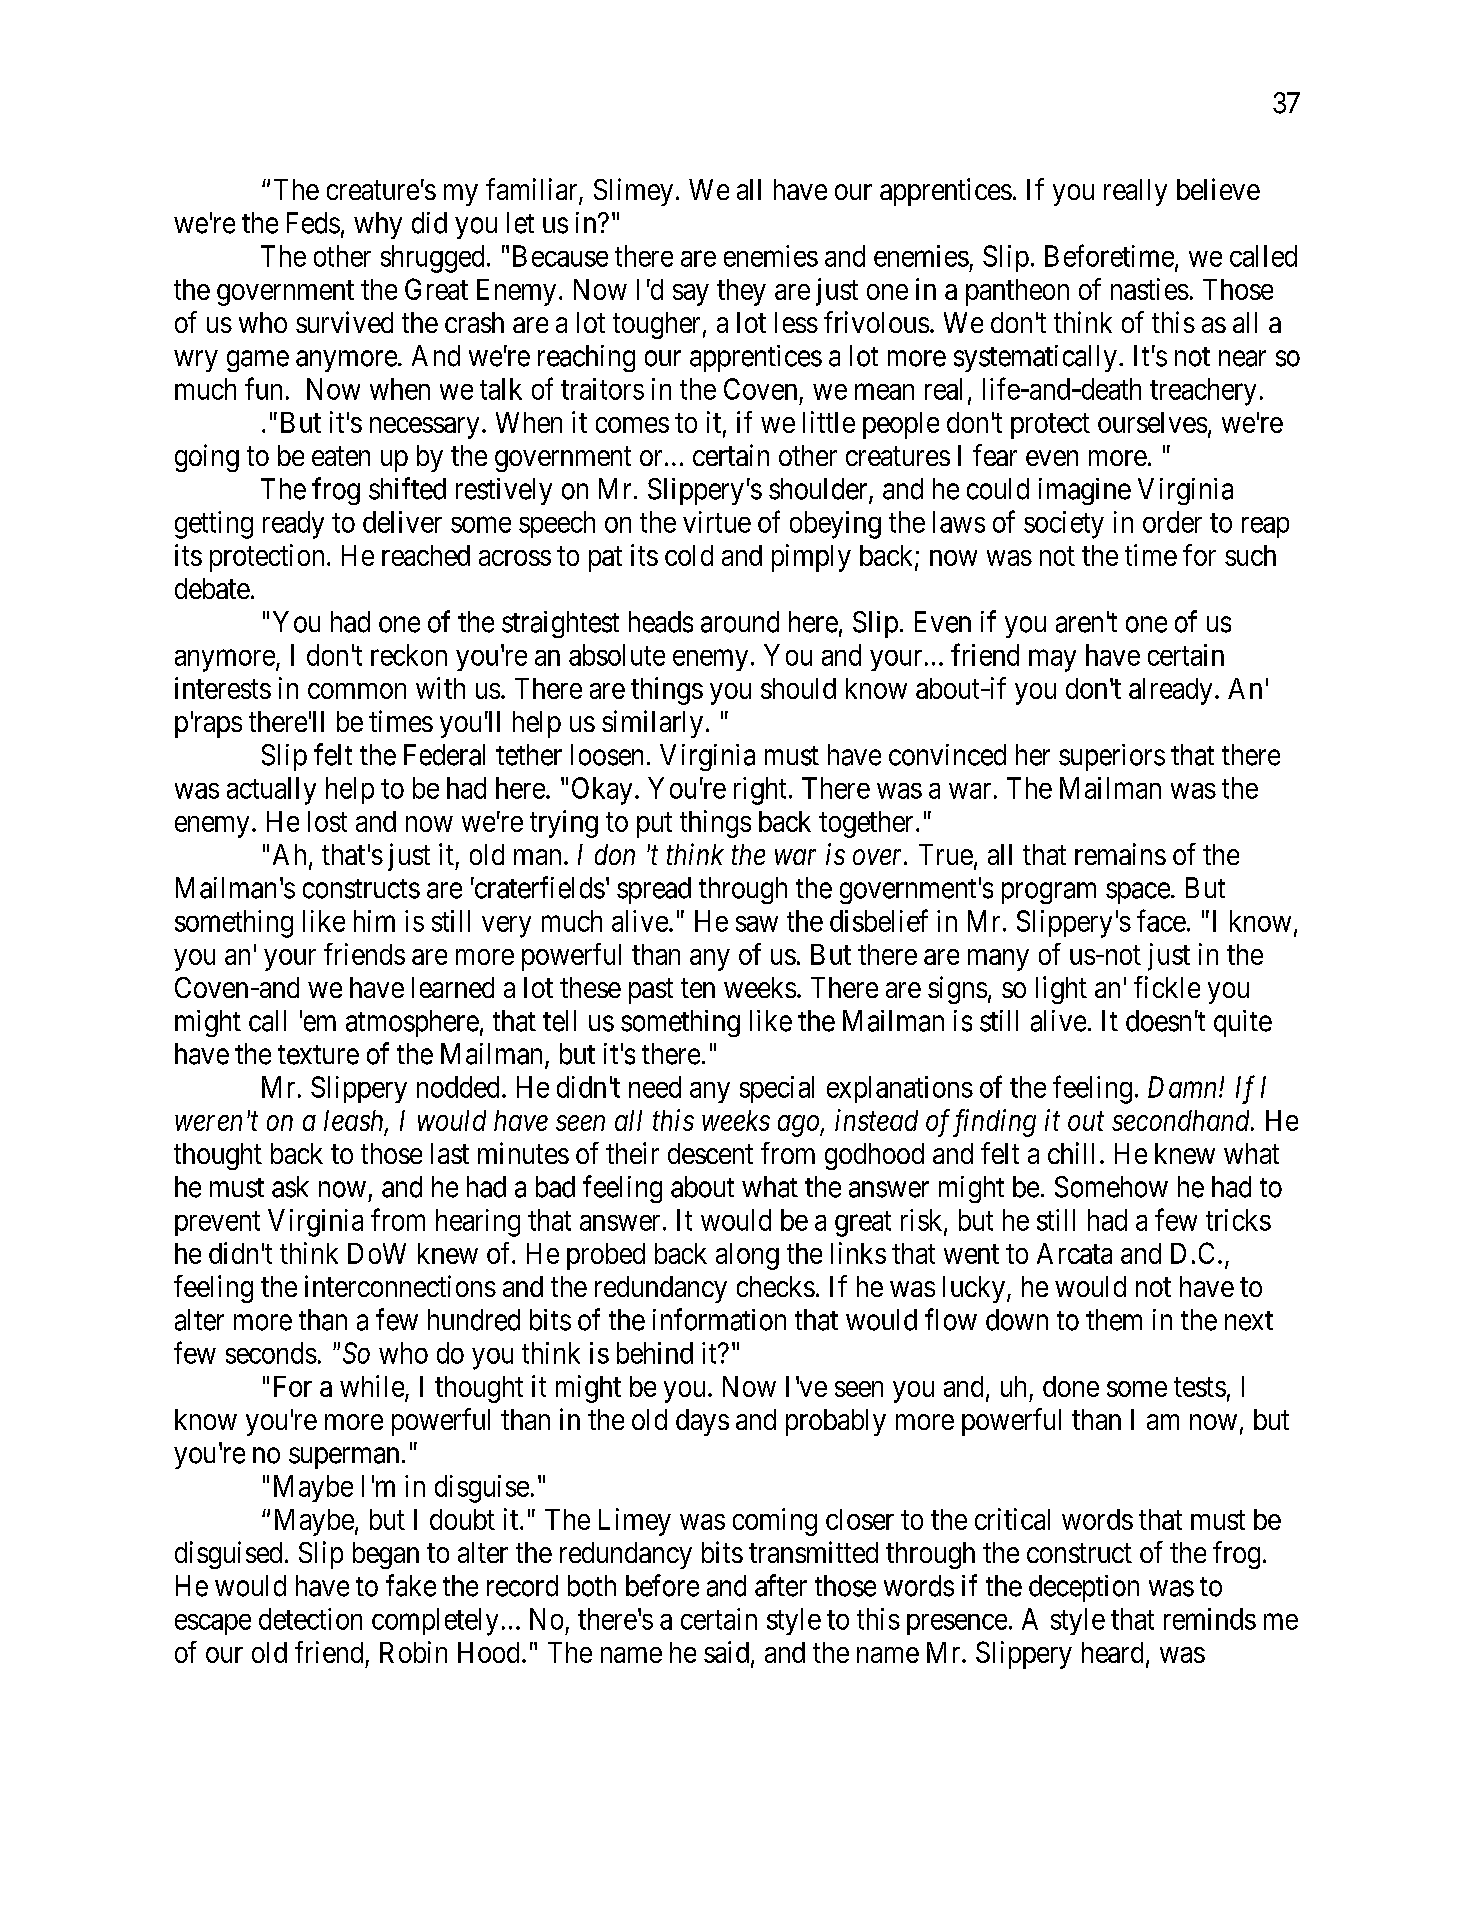 This screenshot has width=1474, height=1908. Describe the element at coordinates (1071, 1153) in the screenshot. I see `chill` at that location.
